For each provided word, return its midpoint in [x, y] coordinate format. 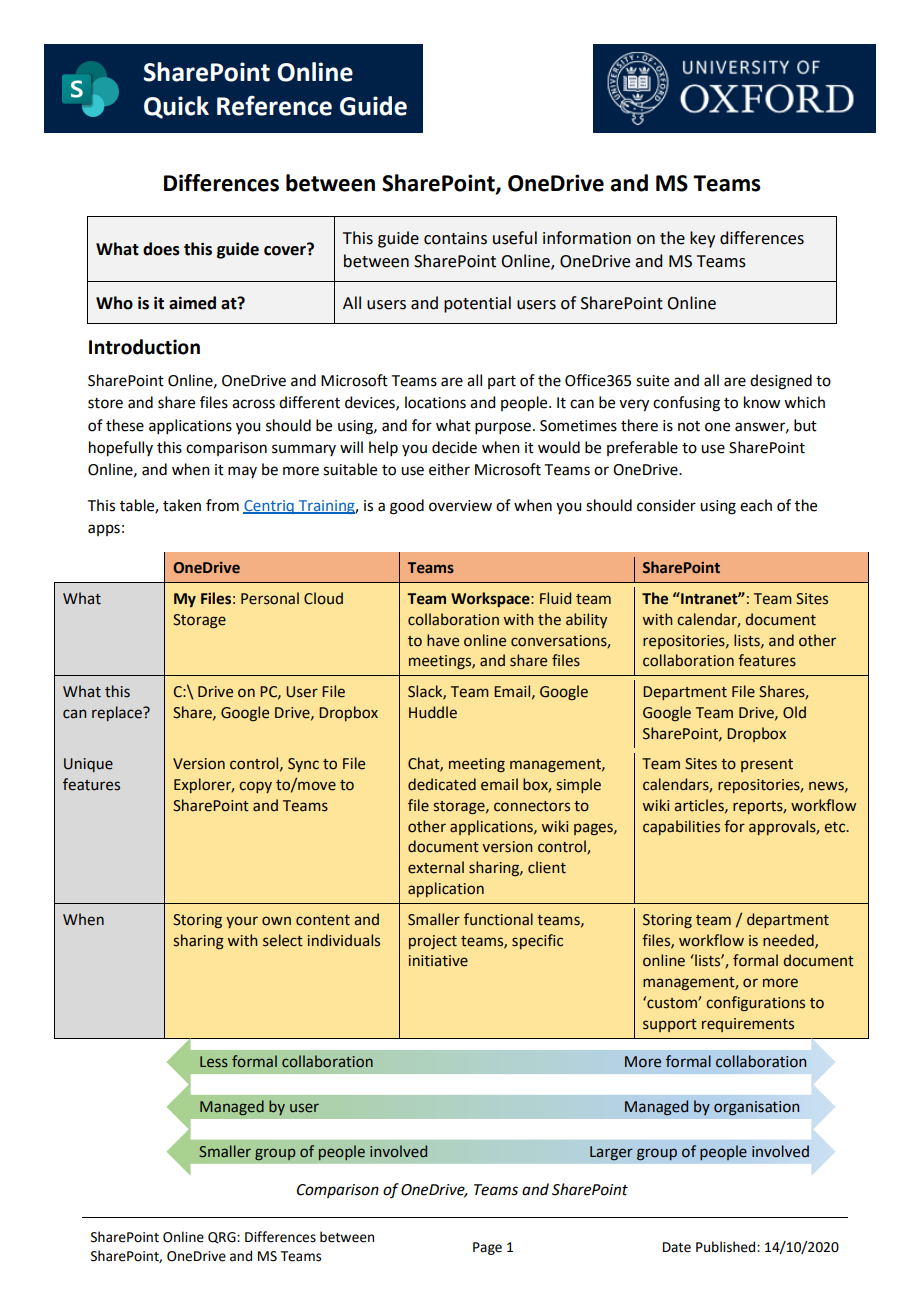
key [702, 239]
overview [460, 506]
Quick [176, 107]
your [242, 922]
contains [455, 238]
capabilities [681, 827]
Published [727, 1247]
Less [214, 1061]
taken [182, 505]
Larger [611, 1153]
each [756, 505]
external [436, 867]
